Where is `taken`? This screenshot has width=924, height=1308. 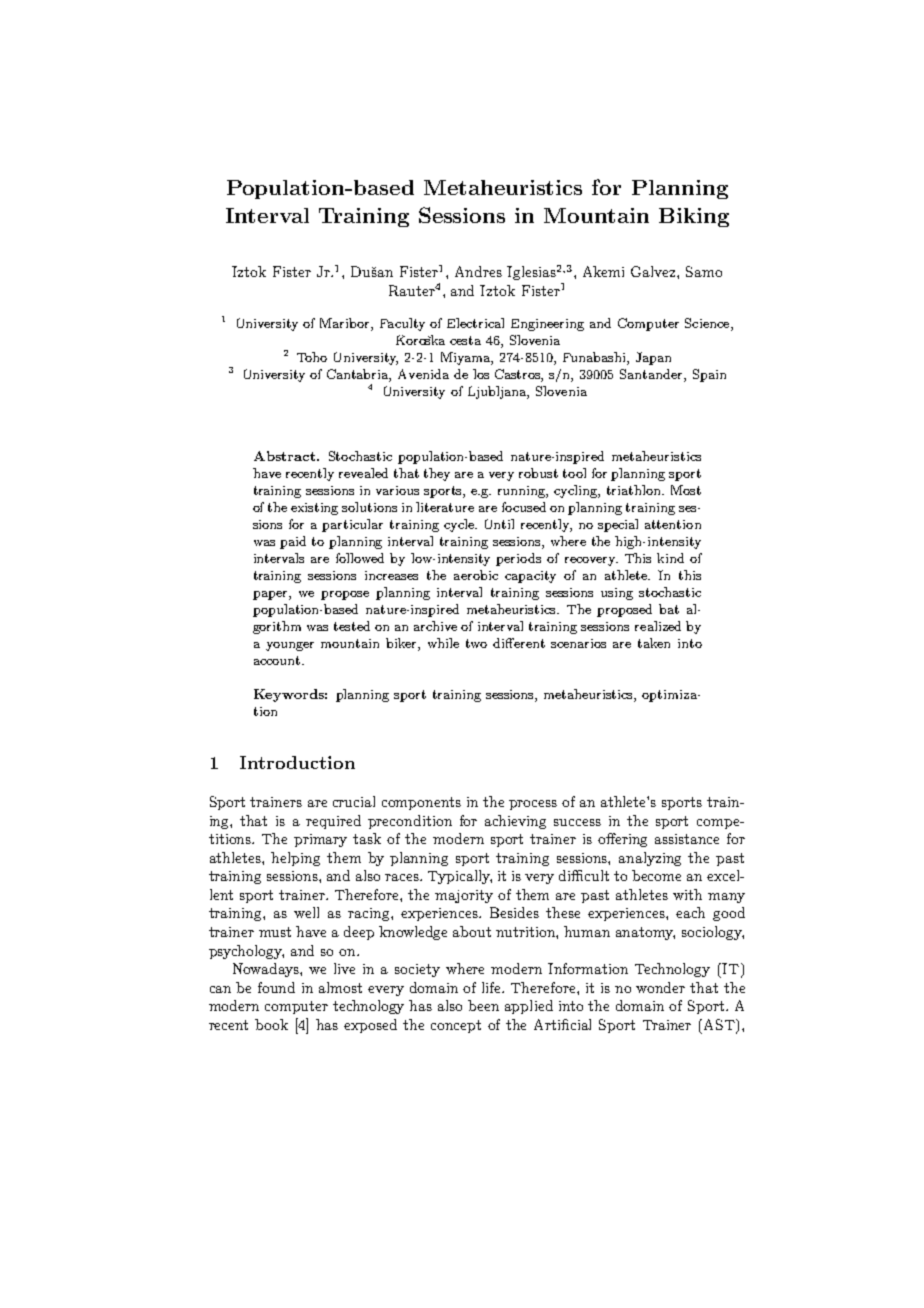
taken is located at coordinates (654, 643).
